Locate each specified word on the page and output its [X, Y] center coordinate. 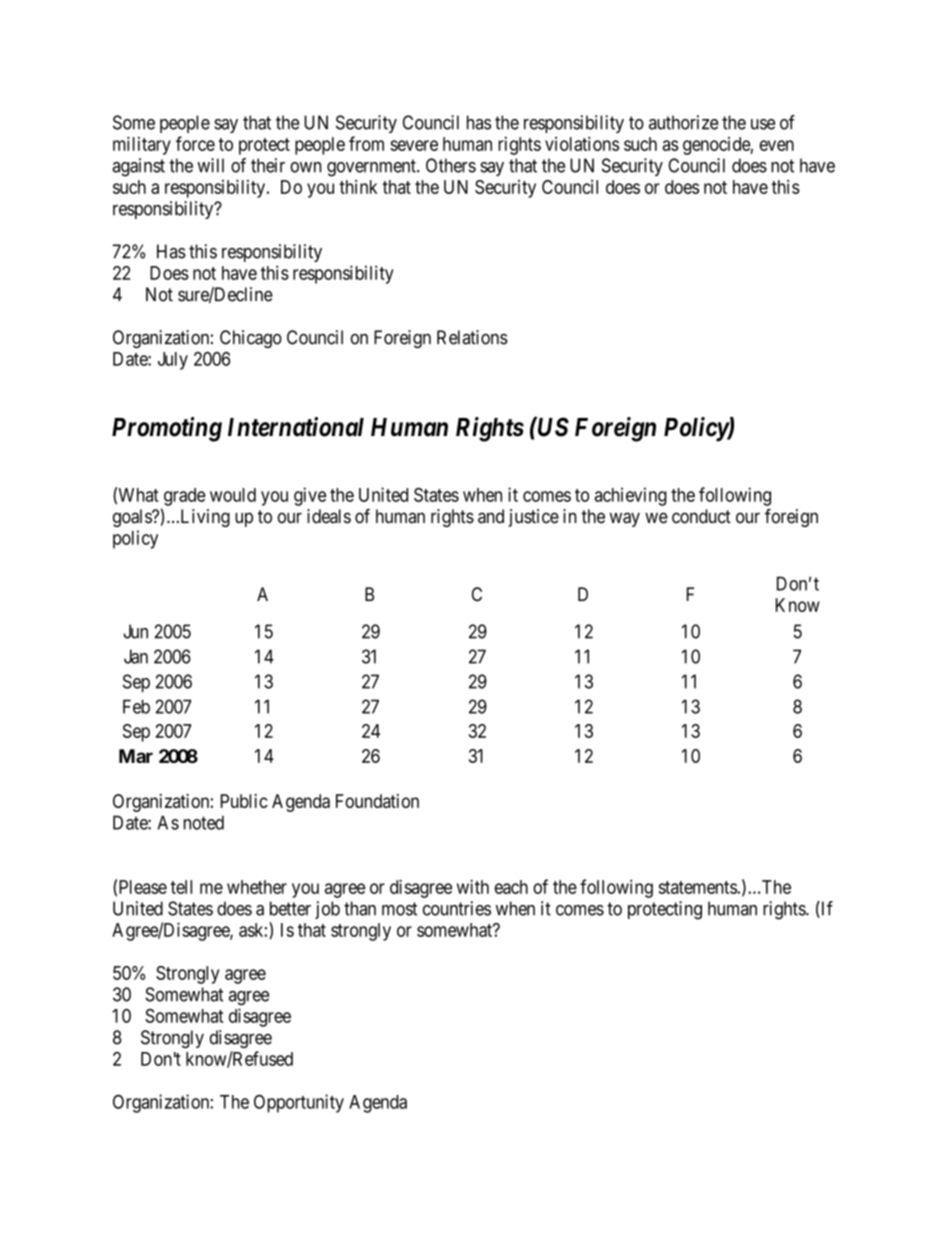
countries [457, 908]
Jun [135, 631]
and [491, 516]
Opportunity [299, 1103]
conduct [701, 516]
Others [451, 165]
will [210, 165]
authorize [684, 122]
